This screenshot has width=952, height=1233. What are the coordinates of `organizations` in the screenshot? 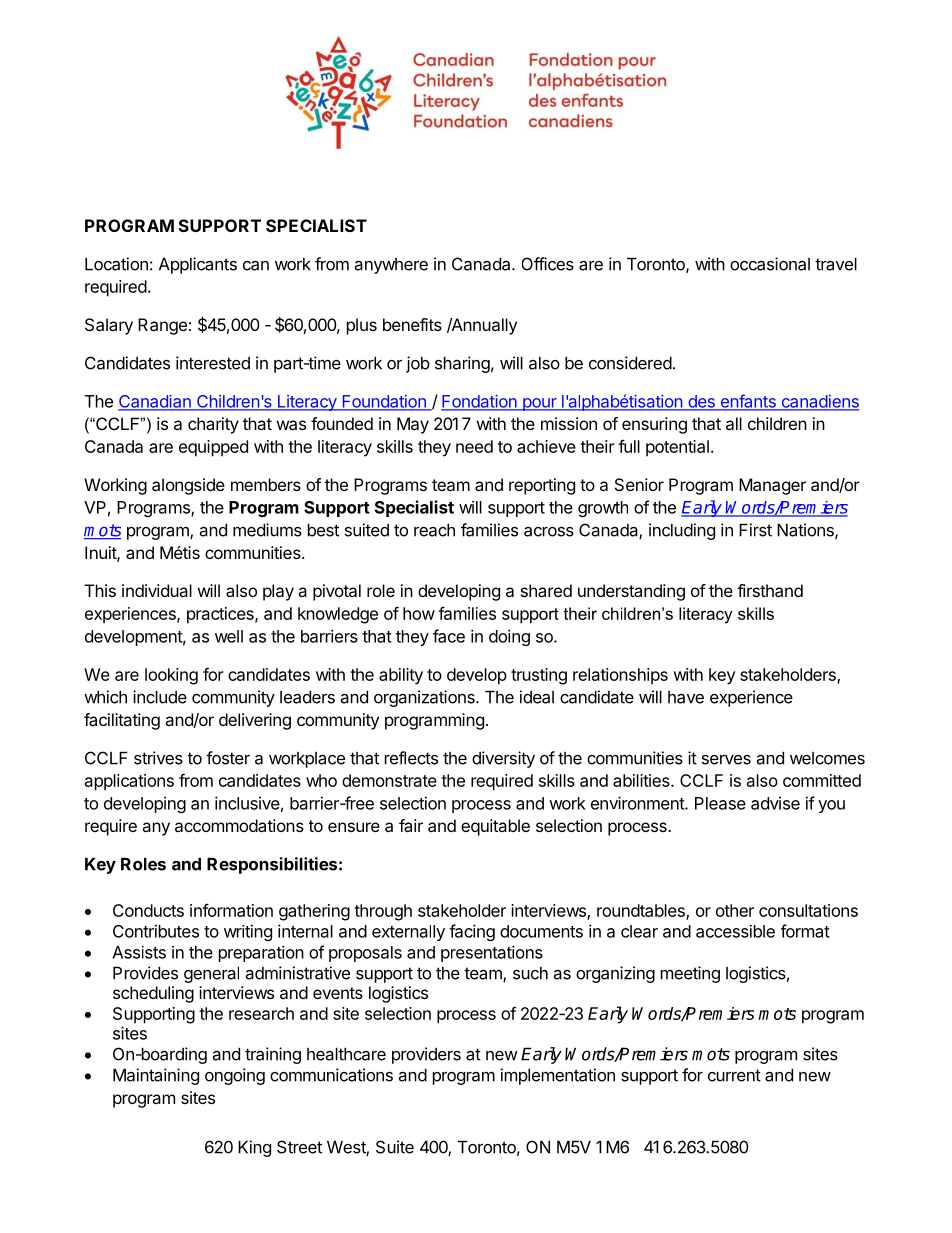 It's located at (425, 698).
